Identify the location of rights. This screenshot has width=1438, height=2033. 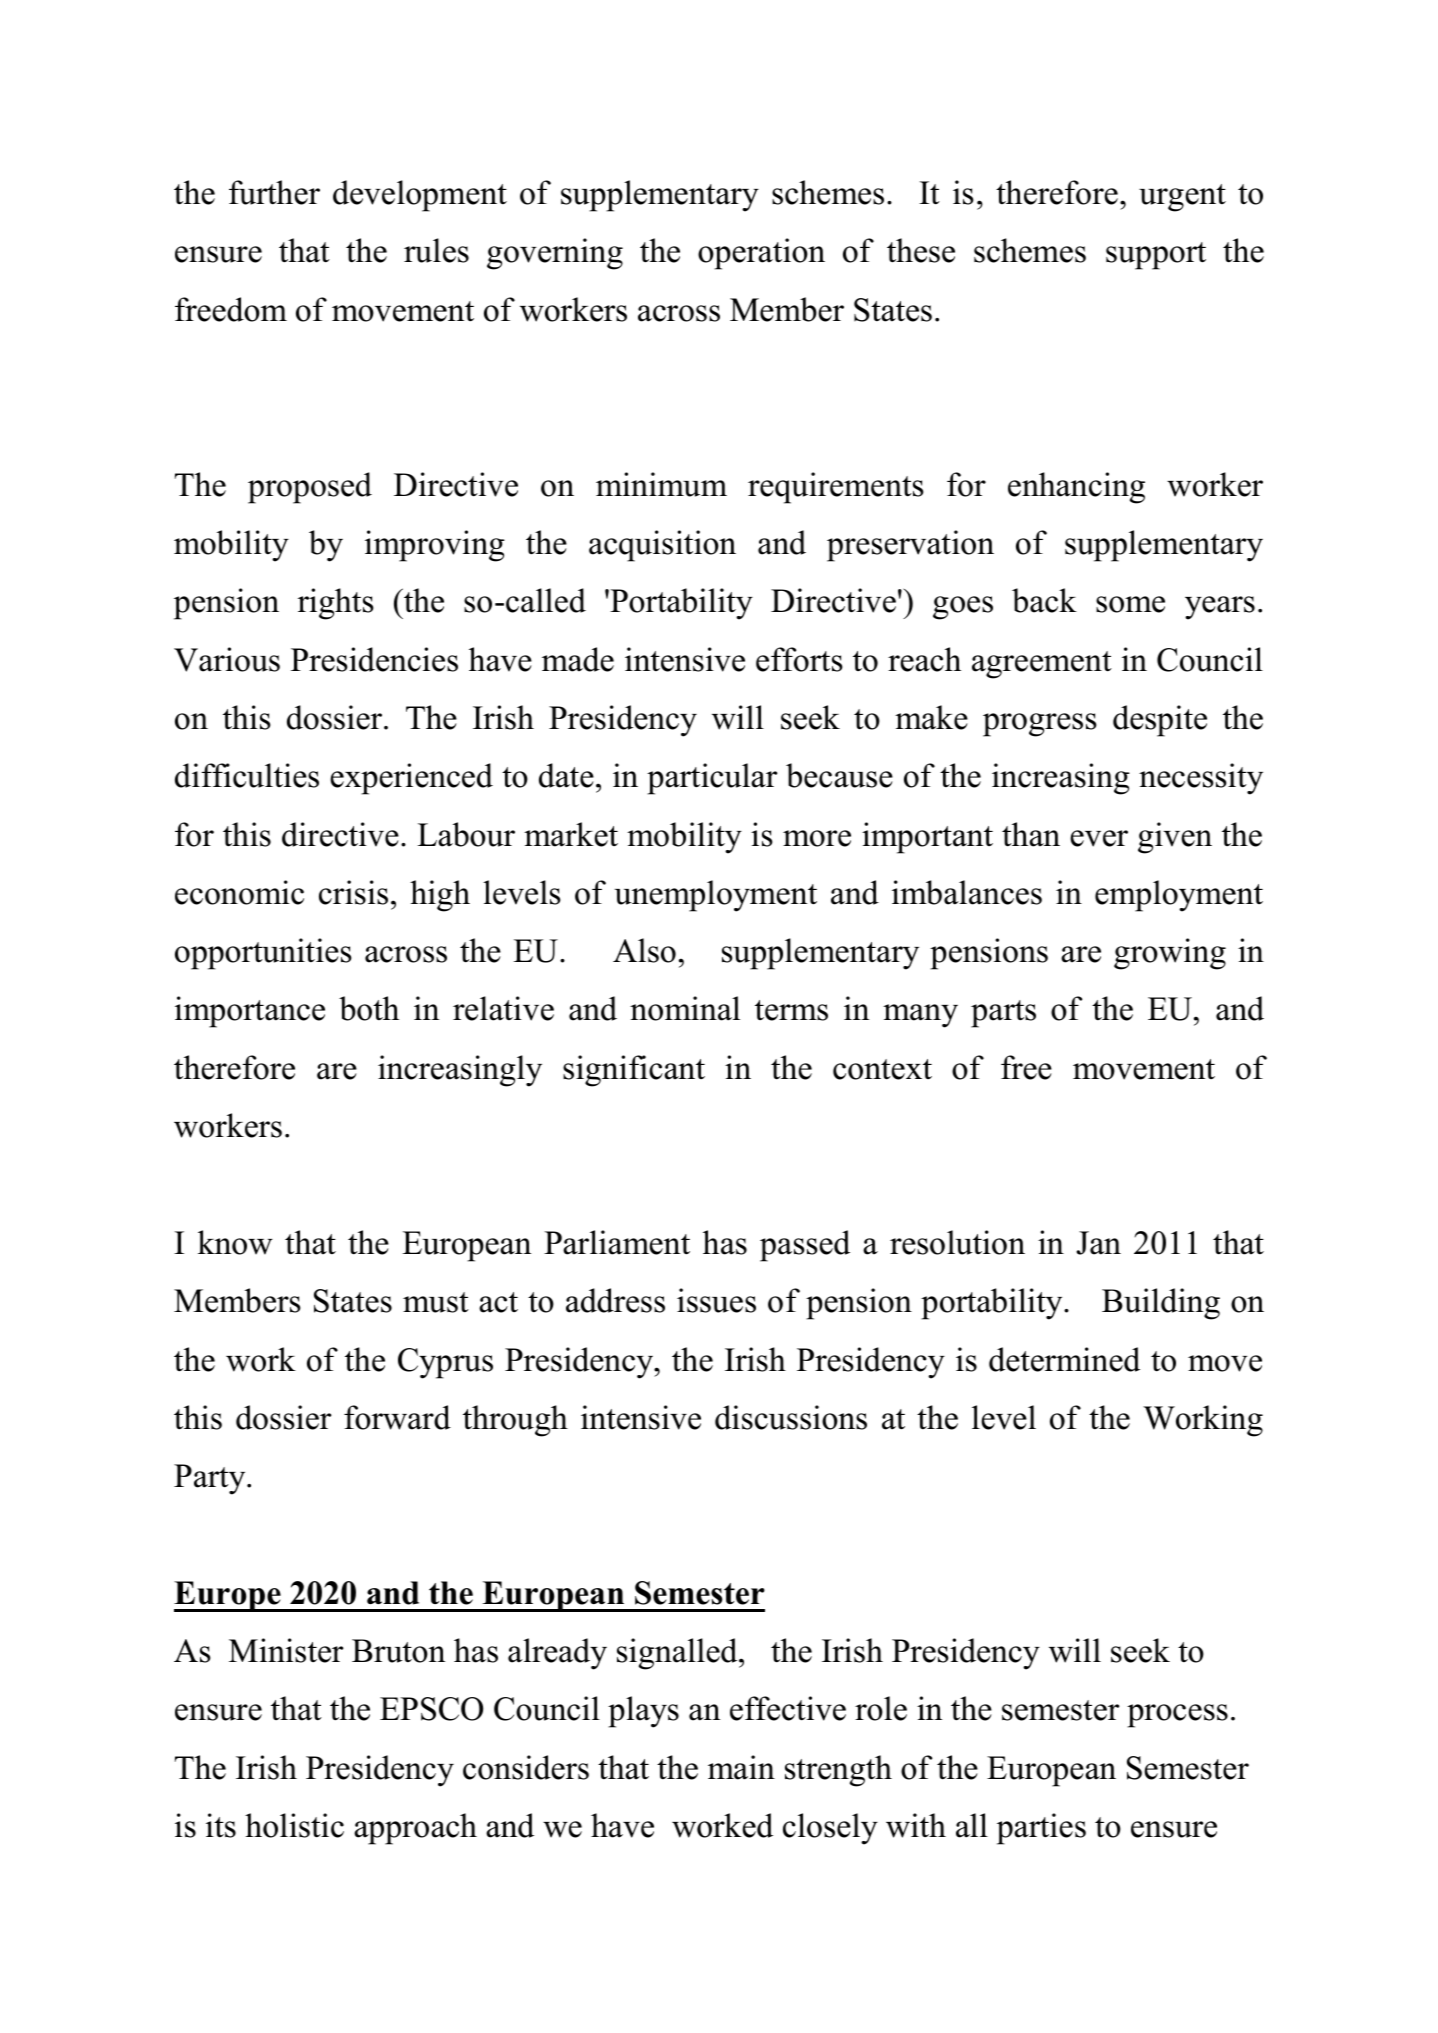
(335, 604).
